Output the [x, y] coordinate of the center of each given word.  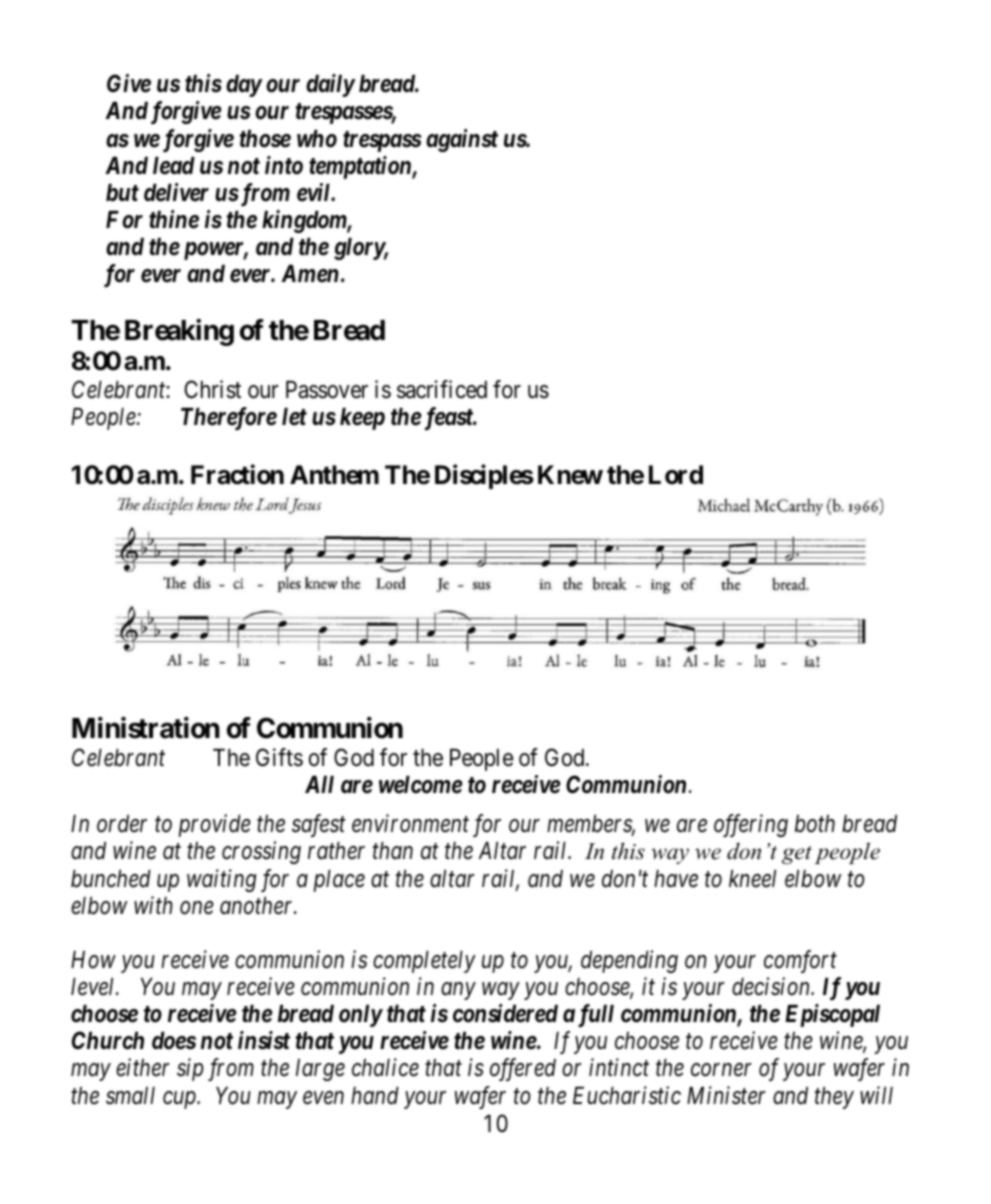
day [244, 86]
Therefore [229, 418]
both [815, 824]
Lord [676, 475]
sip [190, 1070]
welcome [421, 785]
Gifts [279, 757]
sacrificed [442, 389]
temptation [361, 167]
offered [523, 1069]
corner [721, 1070]
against [462, 140]
